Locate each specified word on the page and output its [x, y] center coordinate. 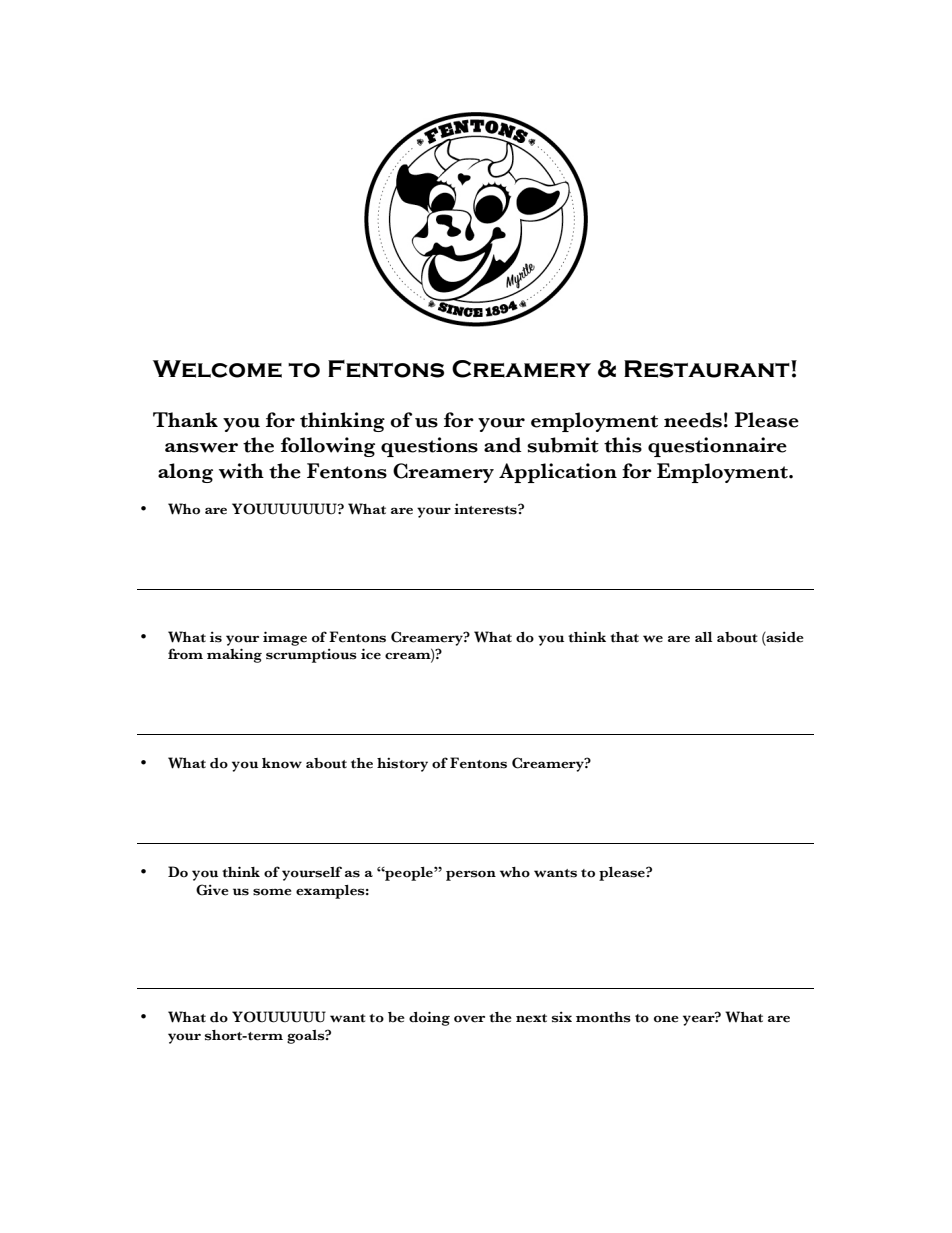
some [272, 892]
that [624, 637]
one [666, 1019]
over [469, 1019]
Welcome [217, 369]
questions [429, 447]
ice [371, 654]
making [234, 655]
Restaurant [708, 369]
